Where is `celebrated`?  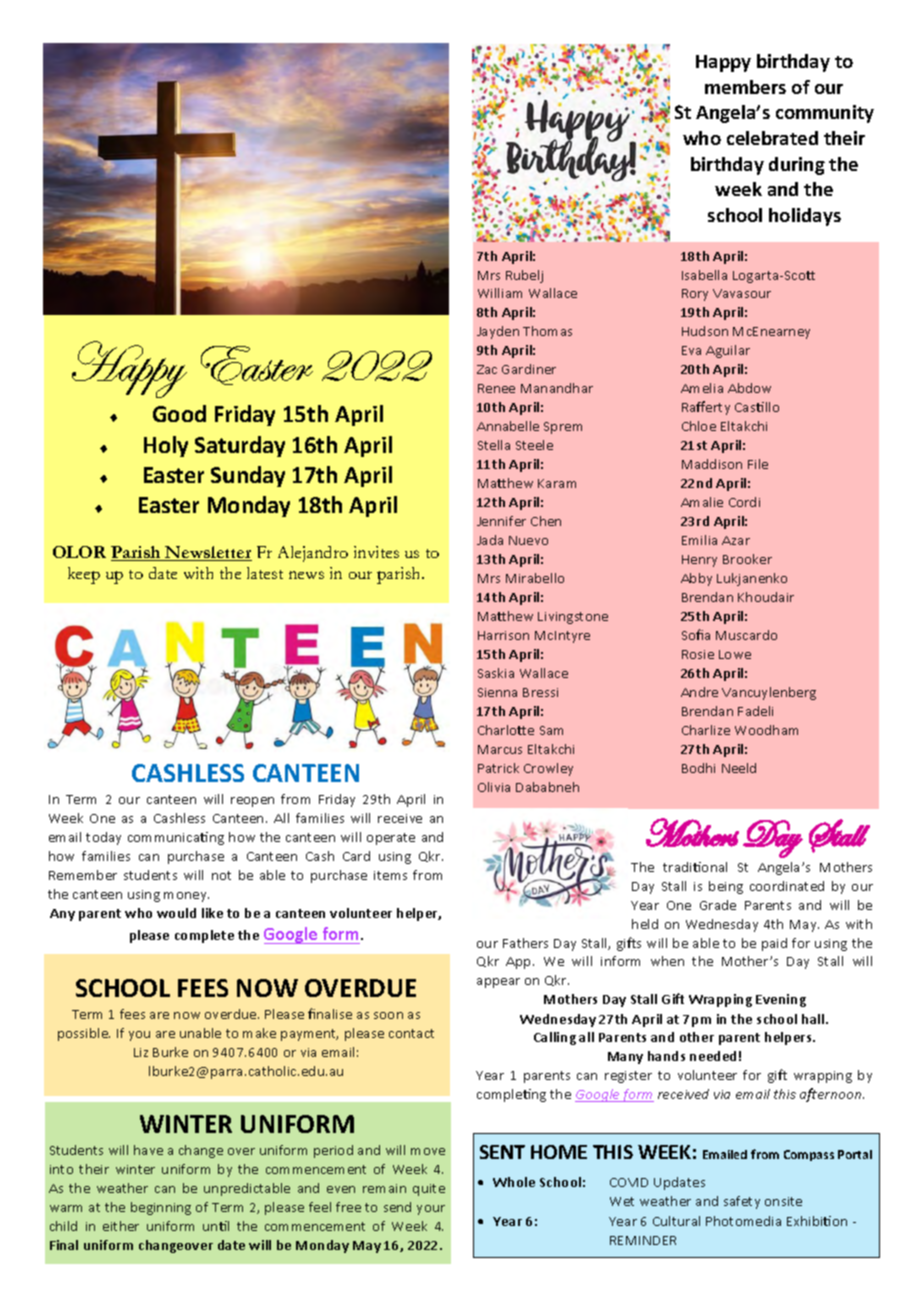
celebrated is located at coordinates (772, 138).
